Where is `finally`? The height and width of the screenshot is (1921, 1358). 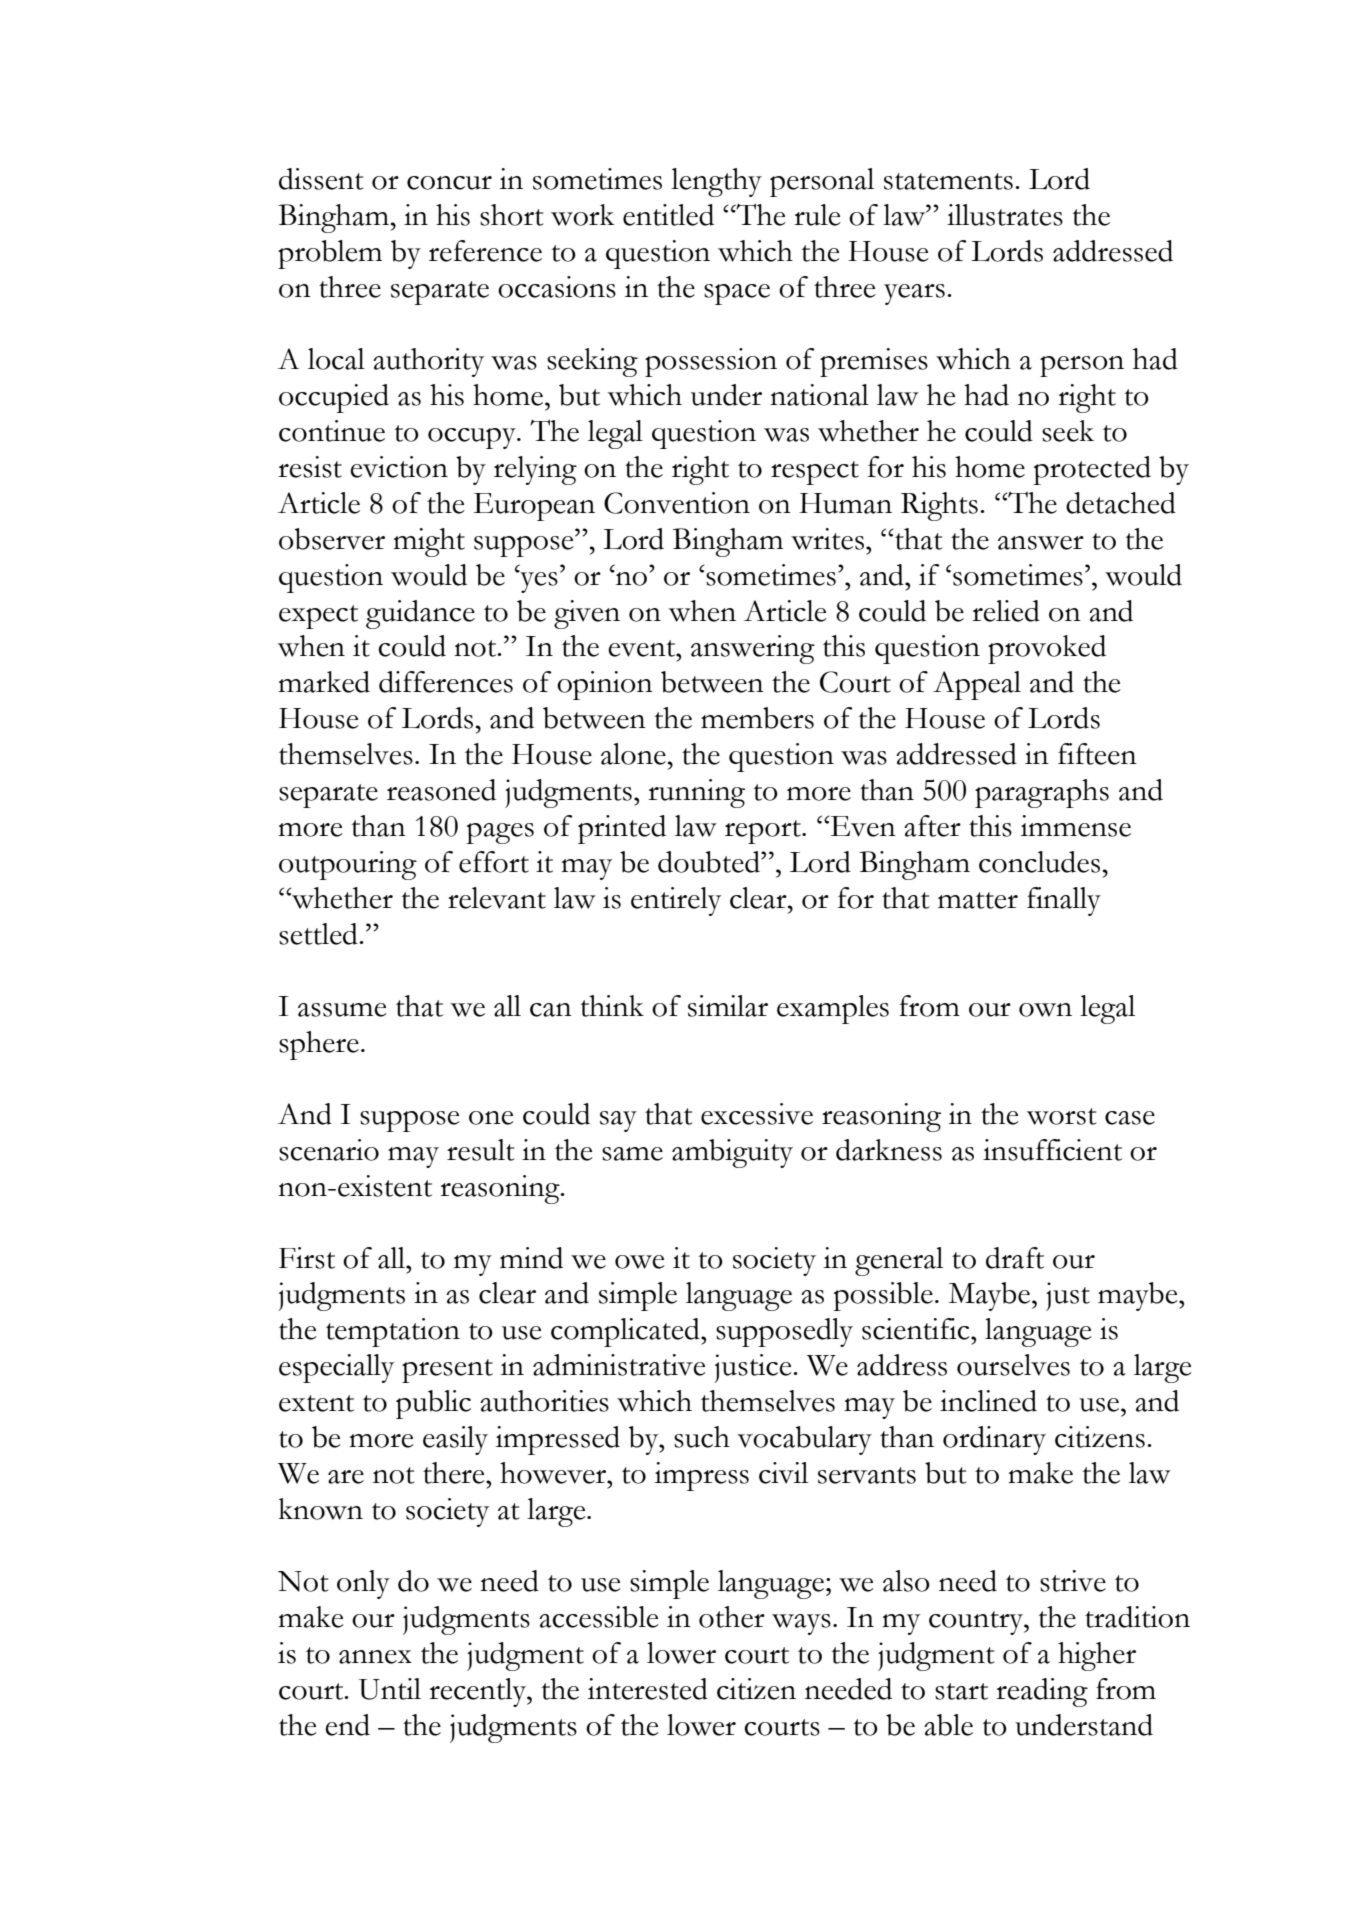
finally is located at coordinates (1064, 901).
